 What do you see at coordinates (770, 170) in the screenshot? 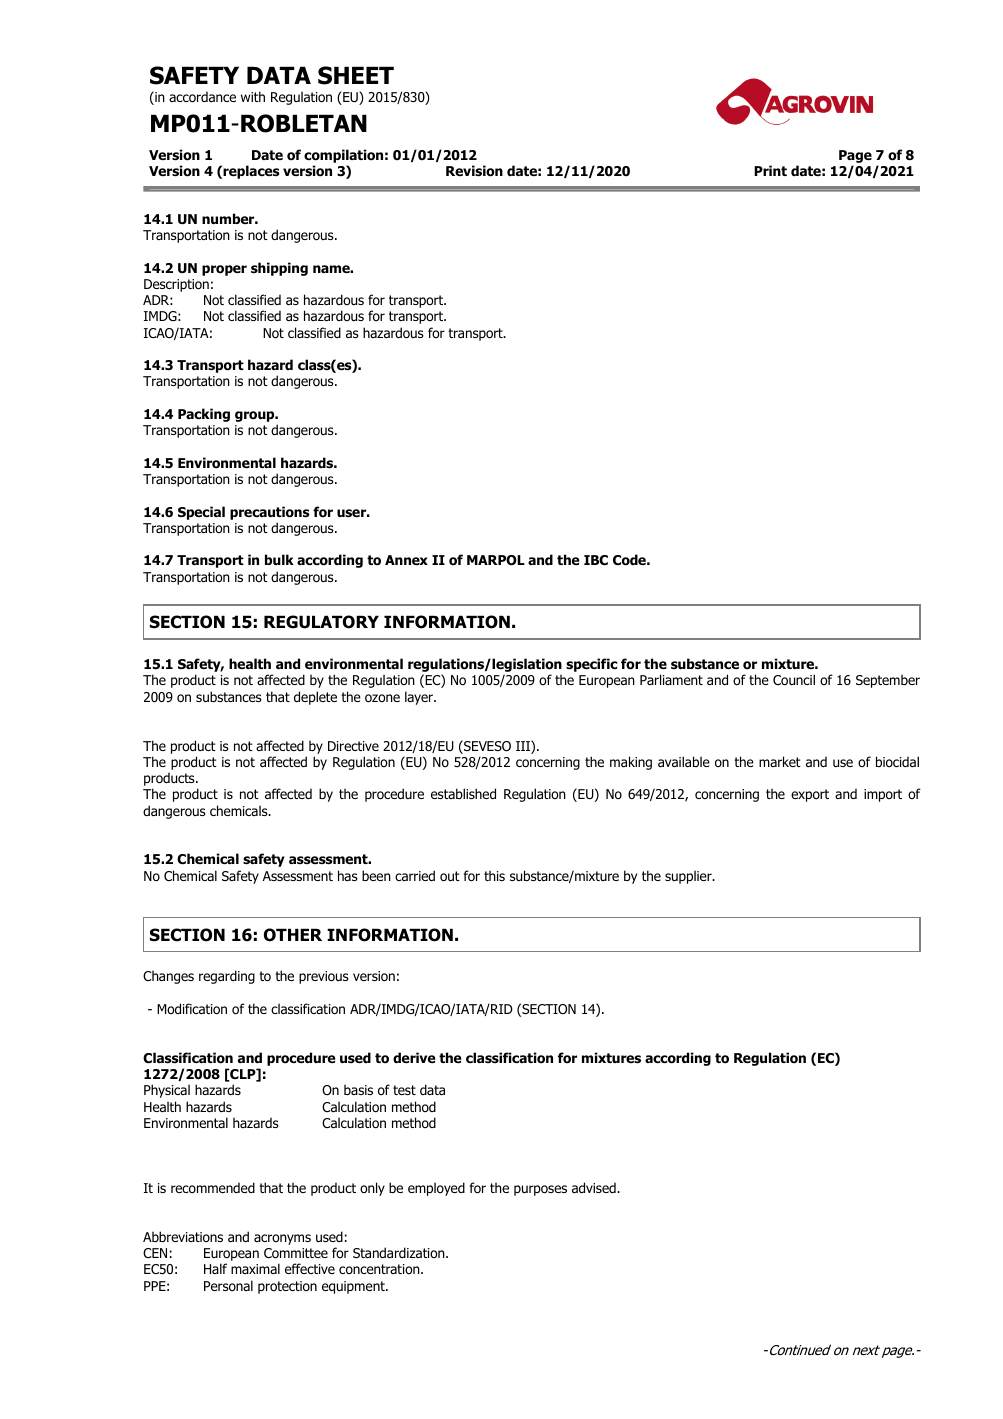
I see `Print` at bounding box center [770, 170].
